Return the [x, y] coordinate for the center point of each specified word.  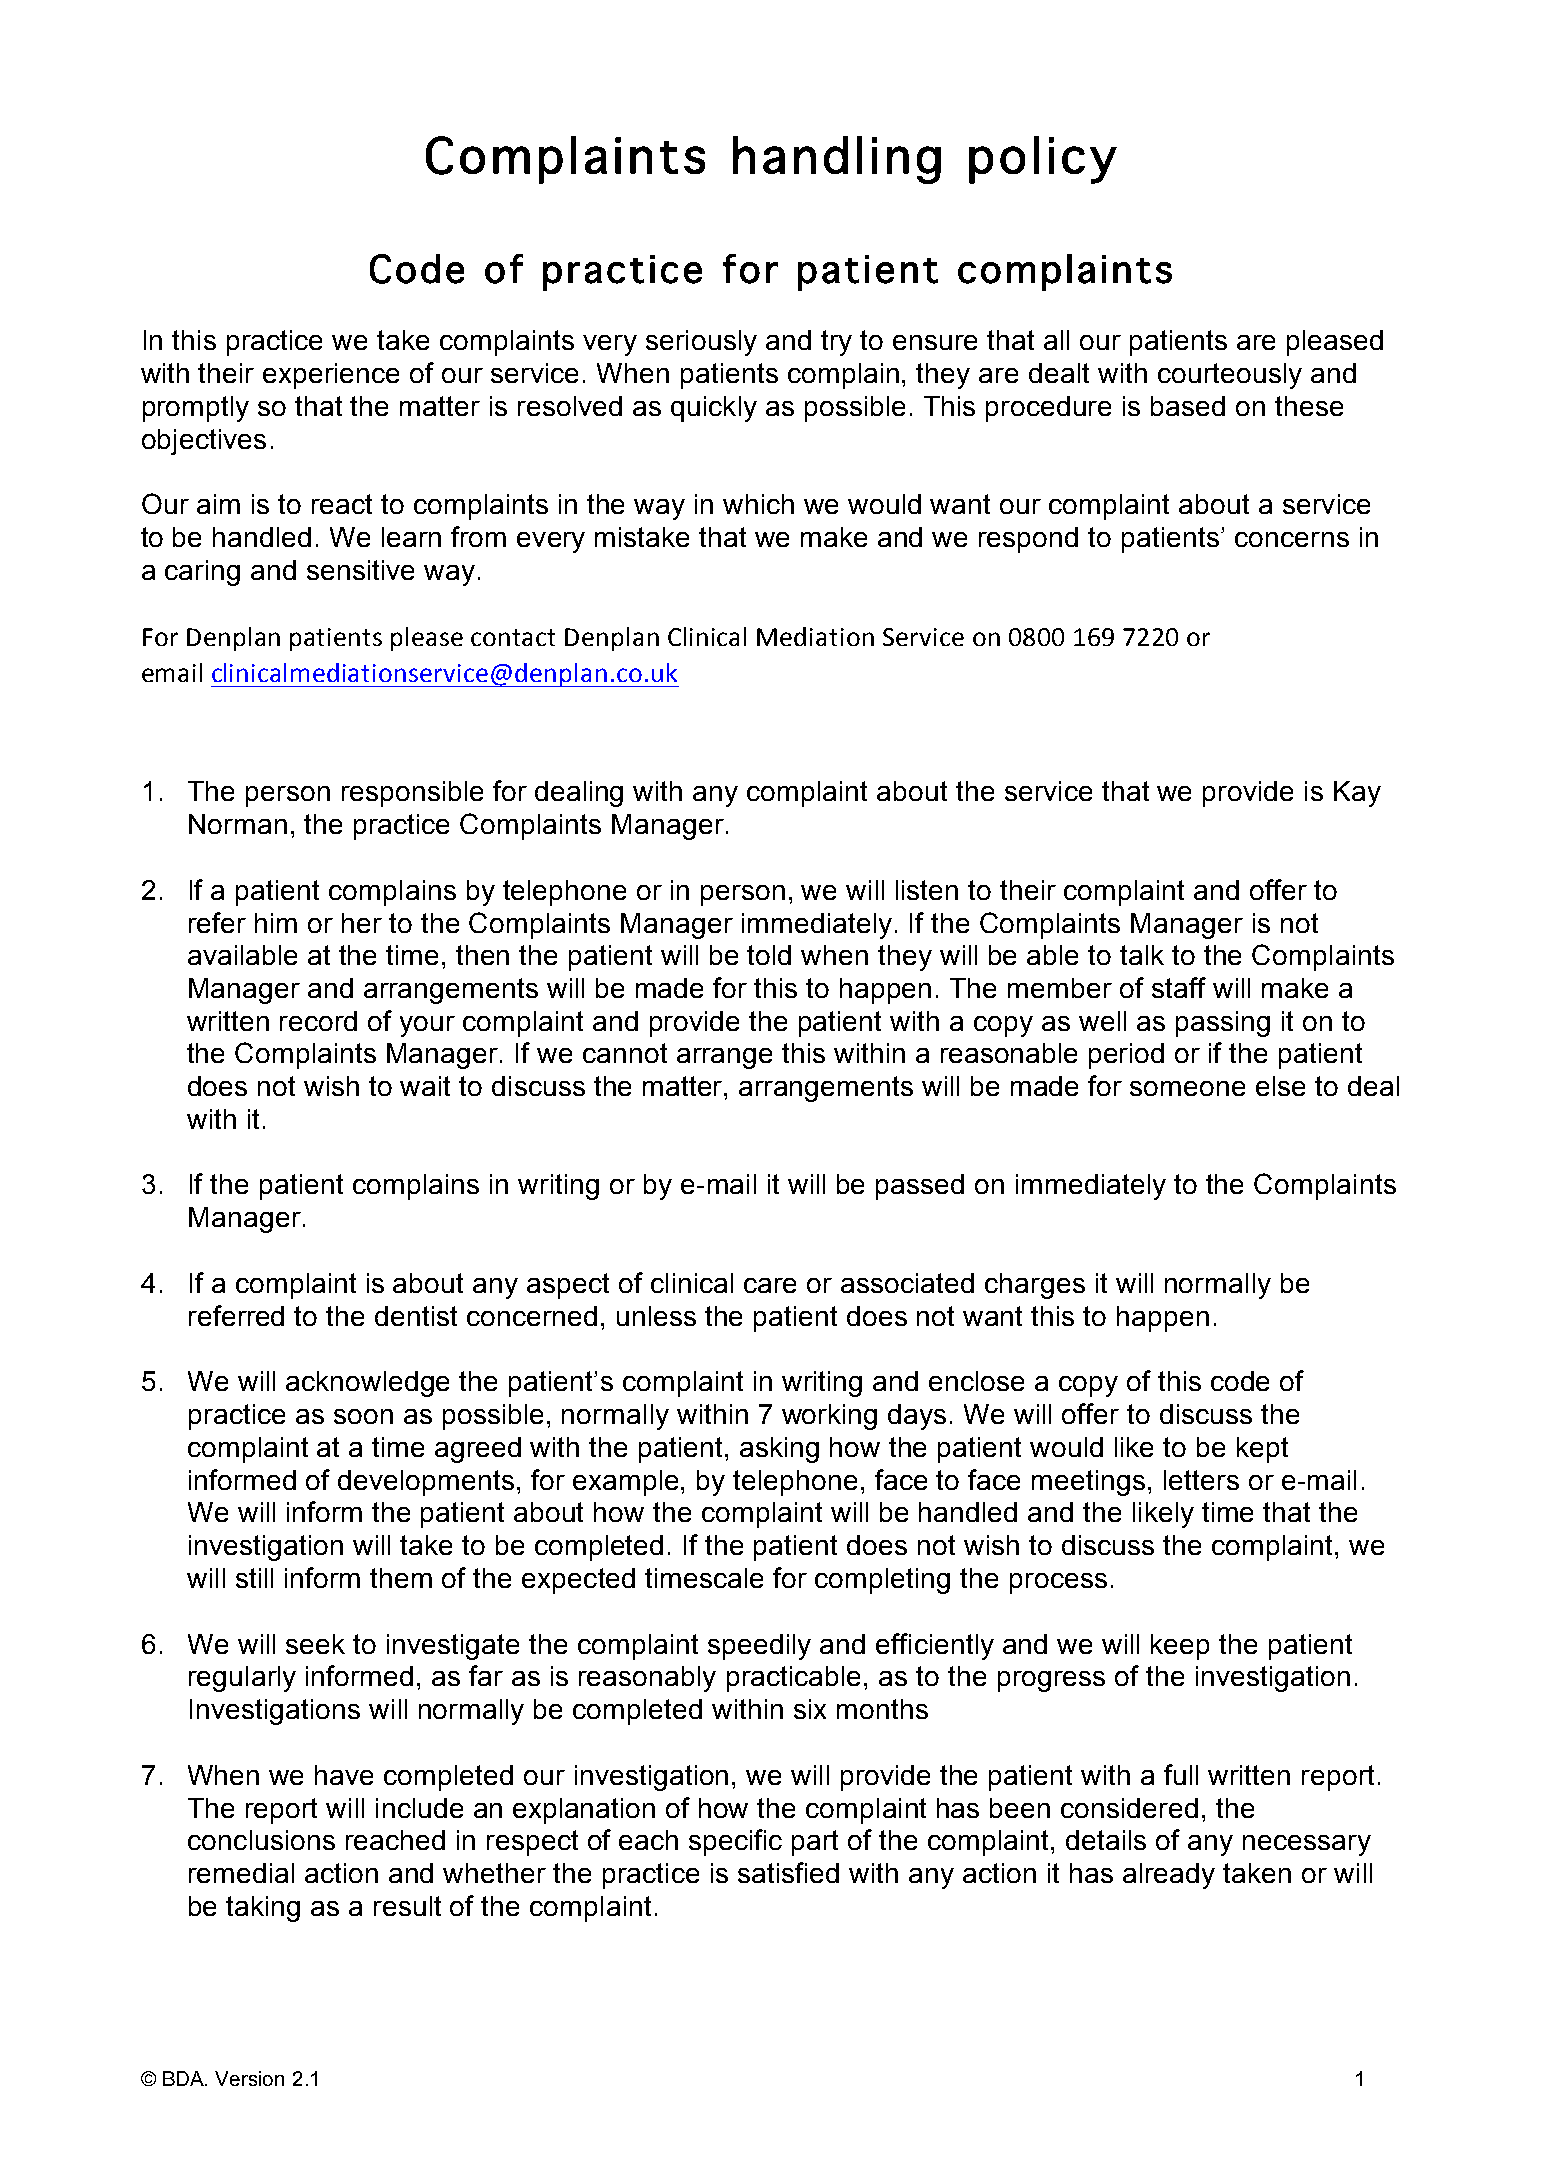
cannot [625, 1053]
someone [1187, 1088]
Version [249, 2078]
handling [837, 160]
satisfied [788, 1872]
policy [1043, 160]
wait [425, 1086]
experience [331, 376]
